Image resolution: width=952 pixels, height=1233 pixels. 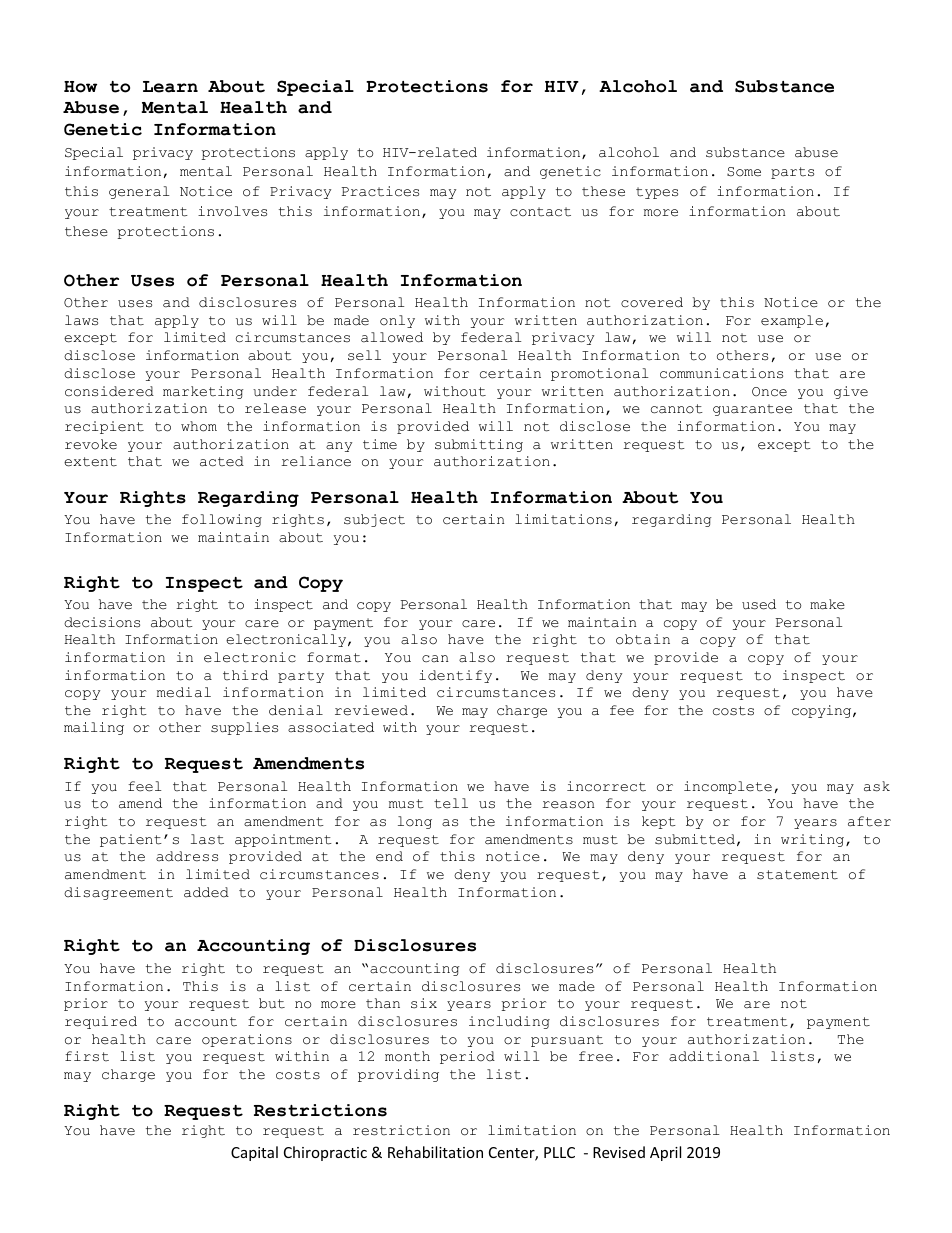 I want to click on parts, so click(x=792, y=173).
